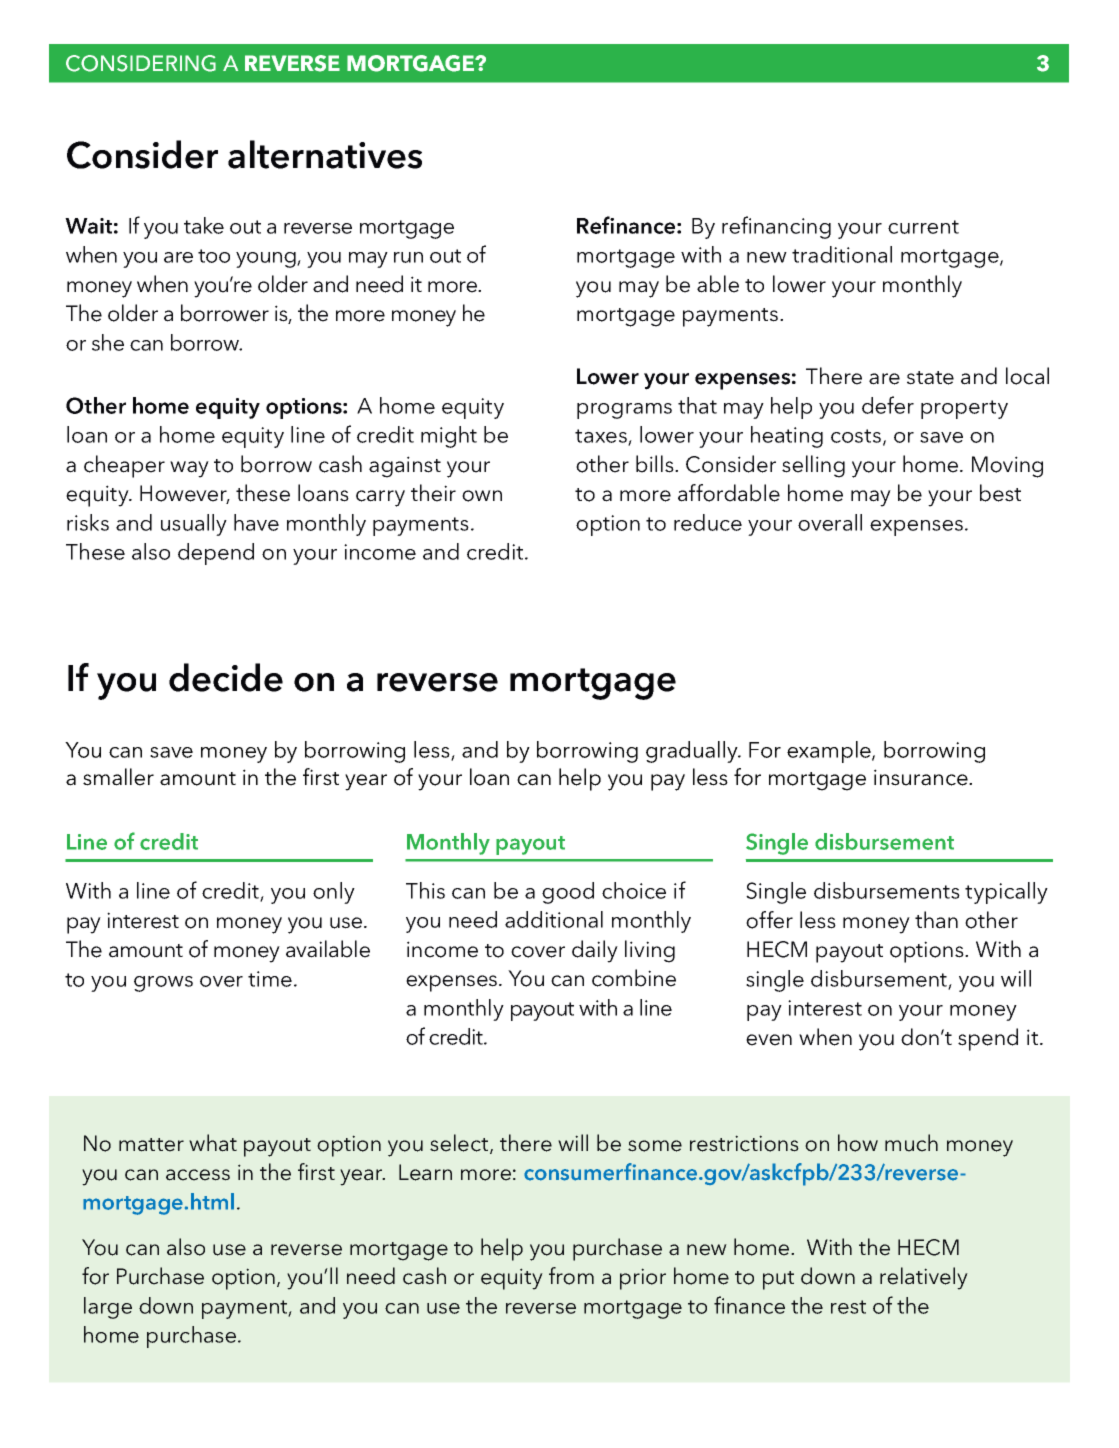  Describe the element at coordinates (408, 257) in the screenshot. I see `run` at that location.
